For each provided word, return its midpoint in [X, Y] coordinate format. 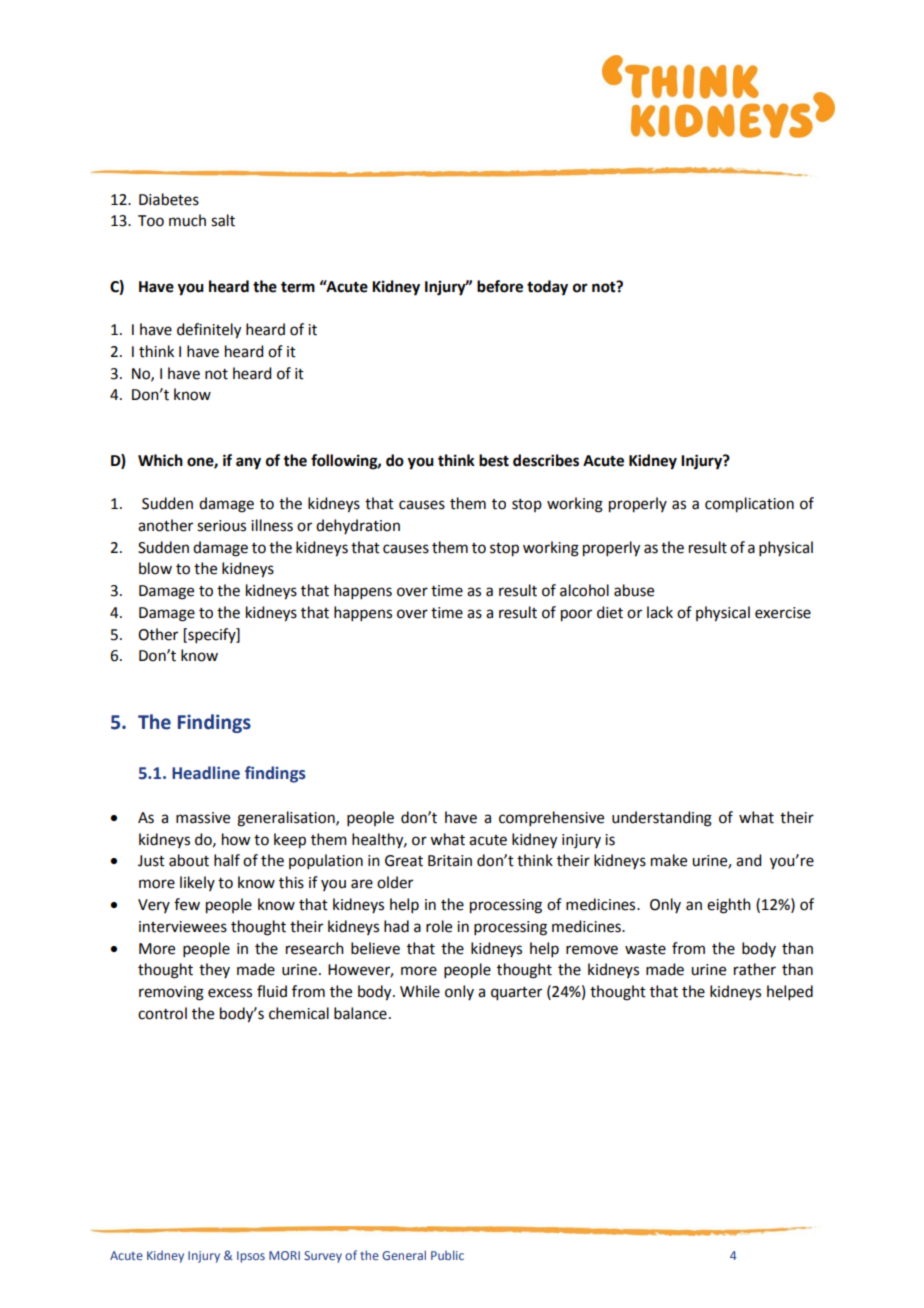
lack [660, 612]
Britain [450, 861]
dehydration [358, 526]
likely [197, 883]
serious [221, 526]
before [500, 286]
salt [223, 220]
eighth [729, 906]
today [547, 288]
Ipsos [251, 1257]
